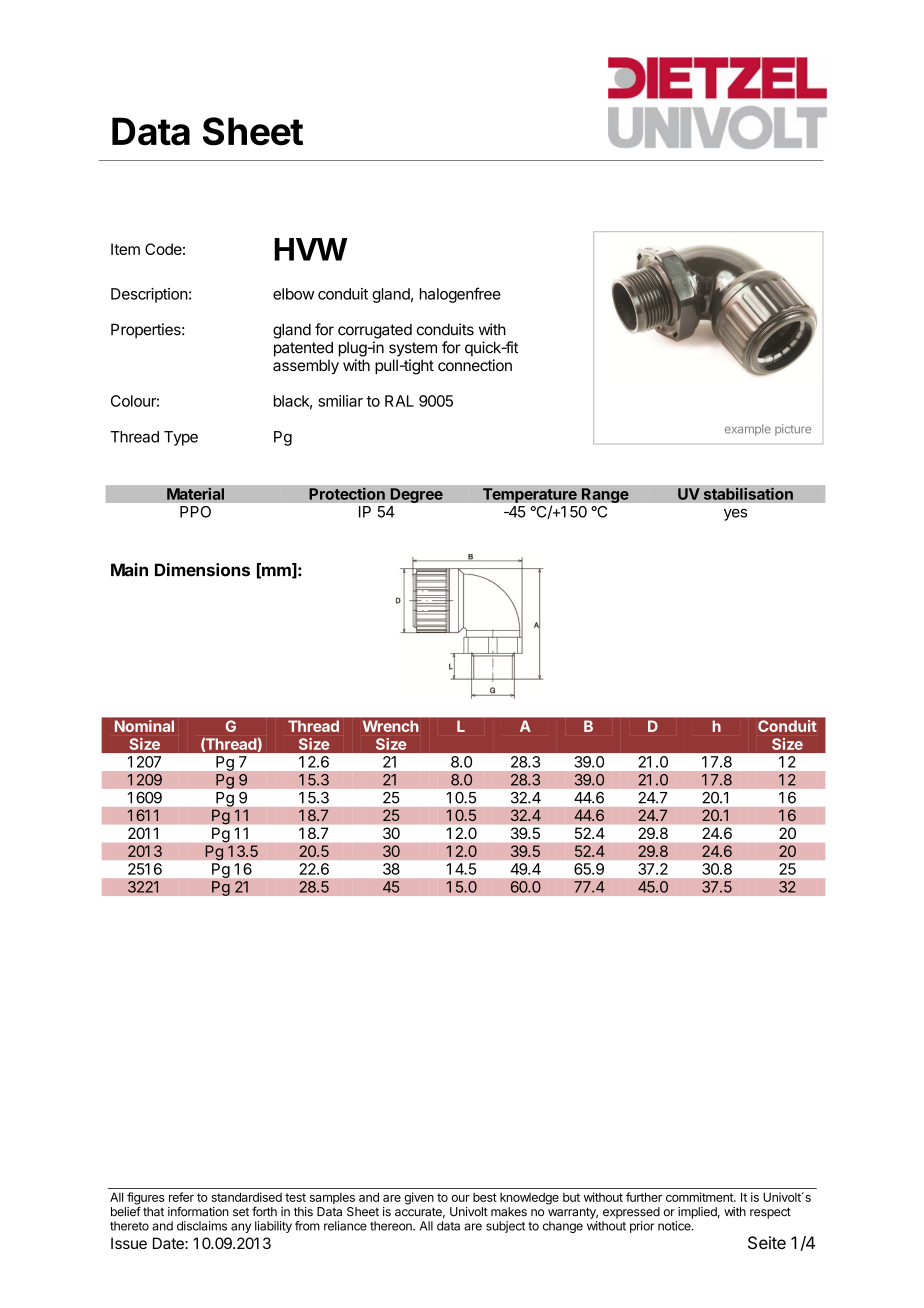 This screenshot has width=924, height=1308. Describe the element at coordinates (195, 512) in the screenshot. I see `PPO` at that location.
